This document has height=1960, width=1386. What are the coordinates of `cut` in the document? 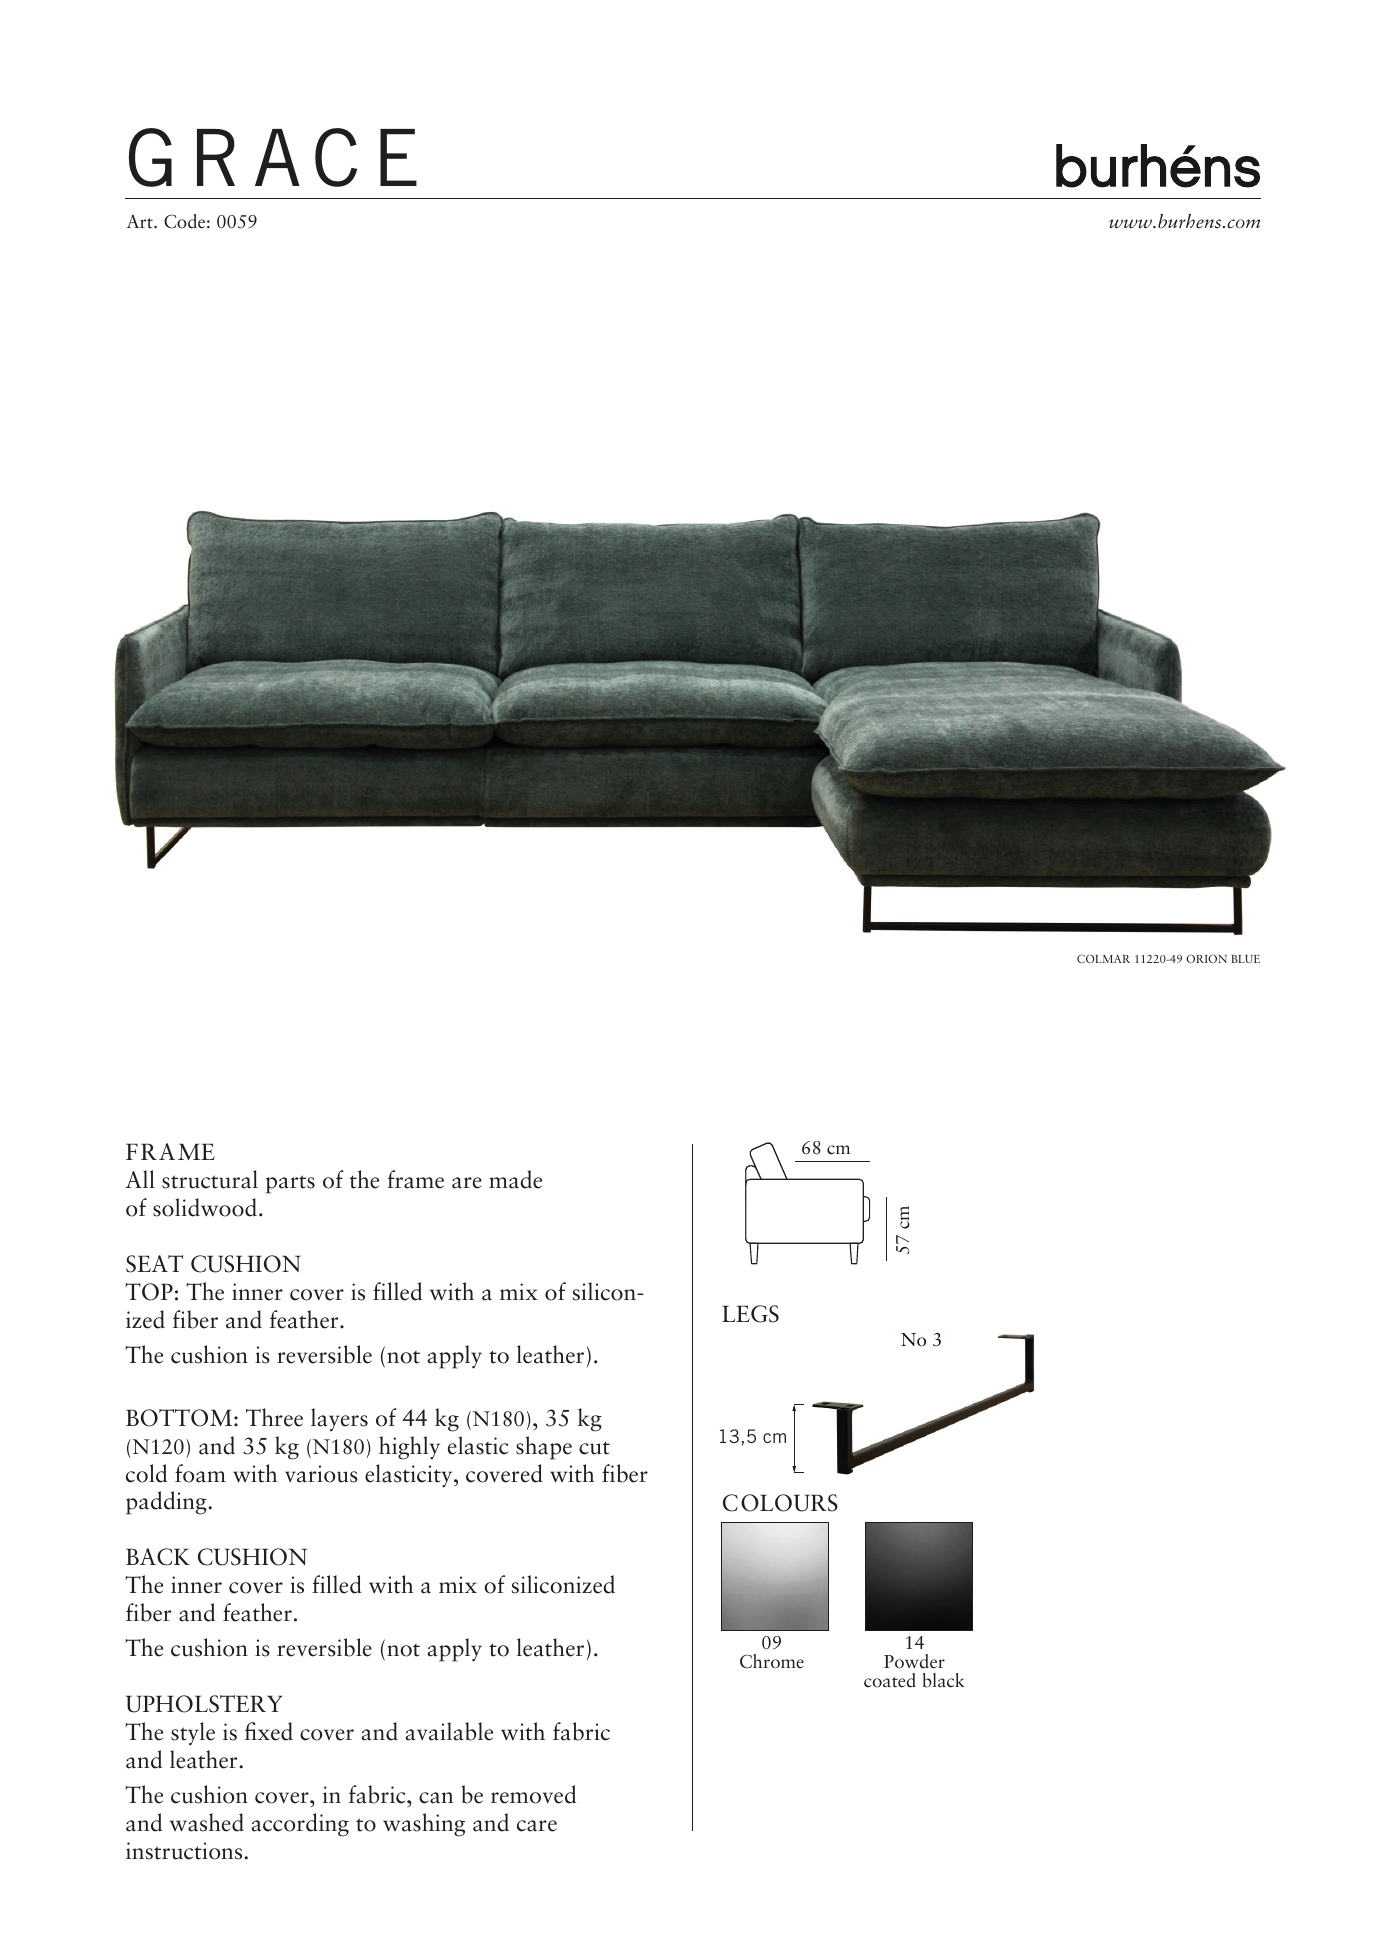 It's located at (594, 1448).
